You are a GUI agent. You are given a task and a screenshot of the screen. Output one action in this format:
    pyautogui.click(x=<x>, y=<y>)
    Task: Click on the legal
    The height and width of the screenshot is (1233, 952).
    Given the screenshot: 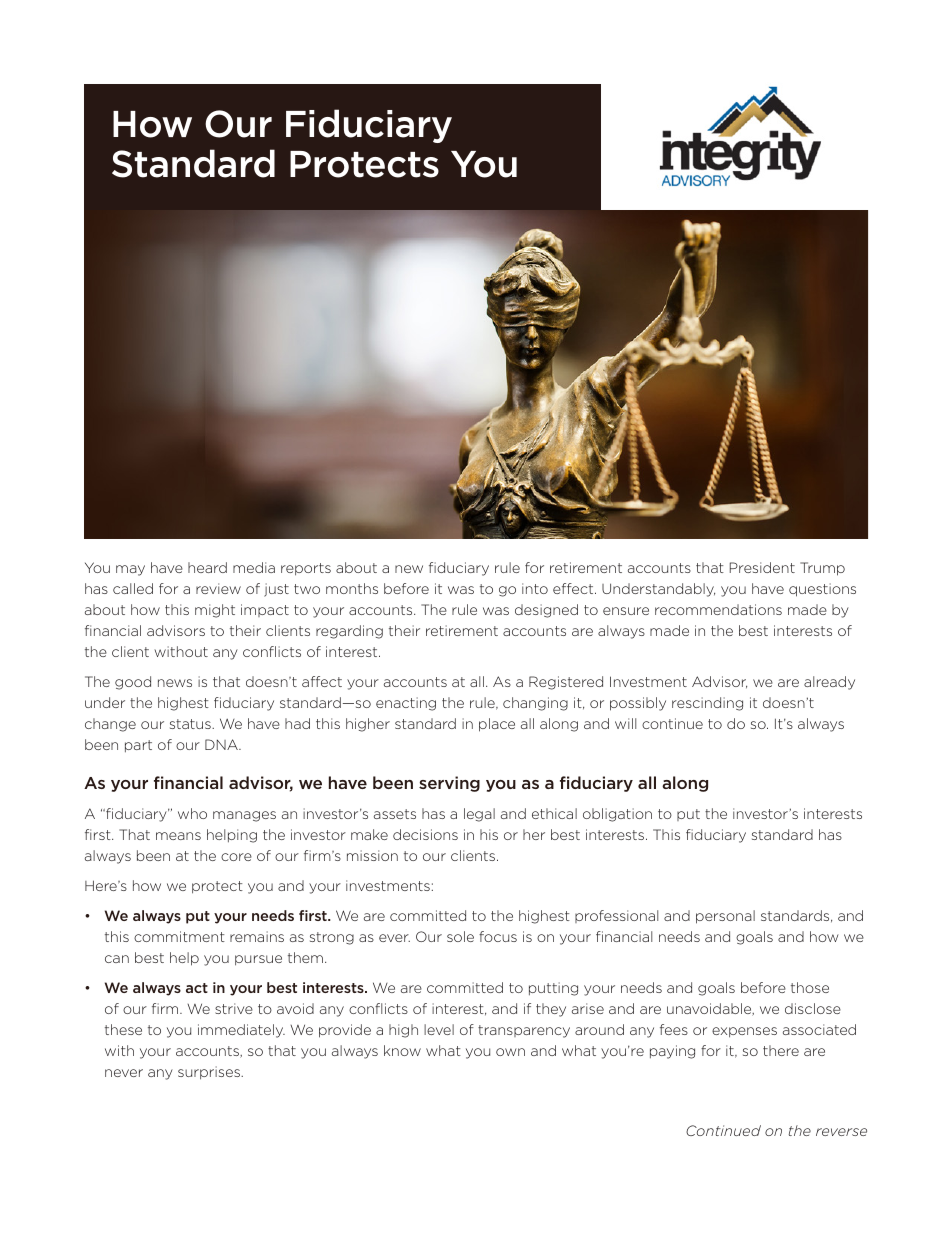 What is the action you would take?
    pyautogui.click(x=479, y=815)
